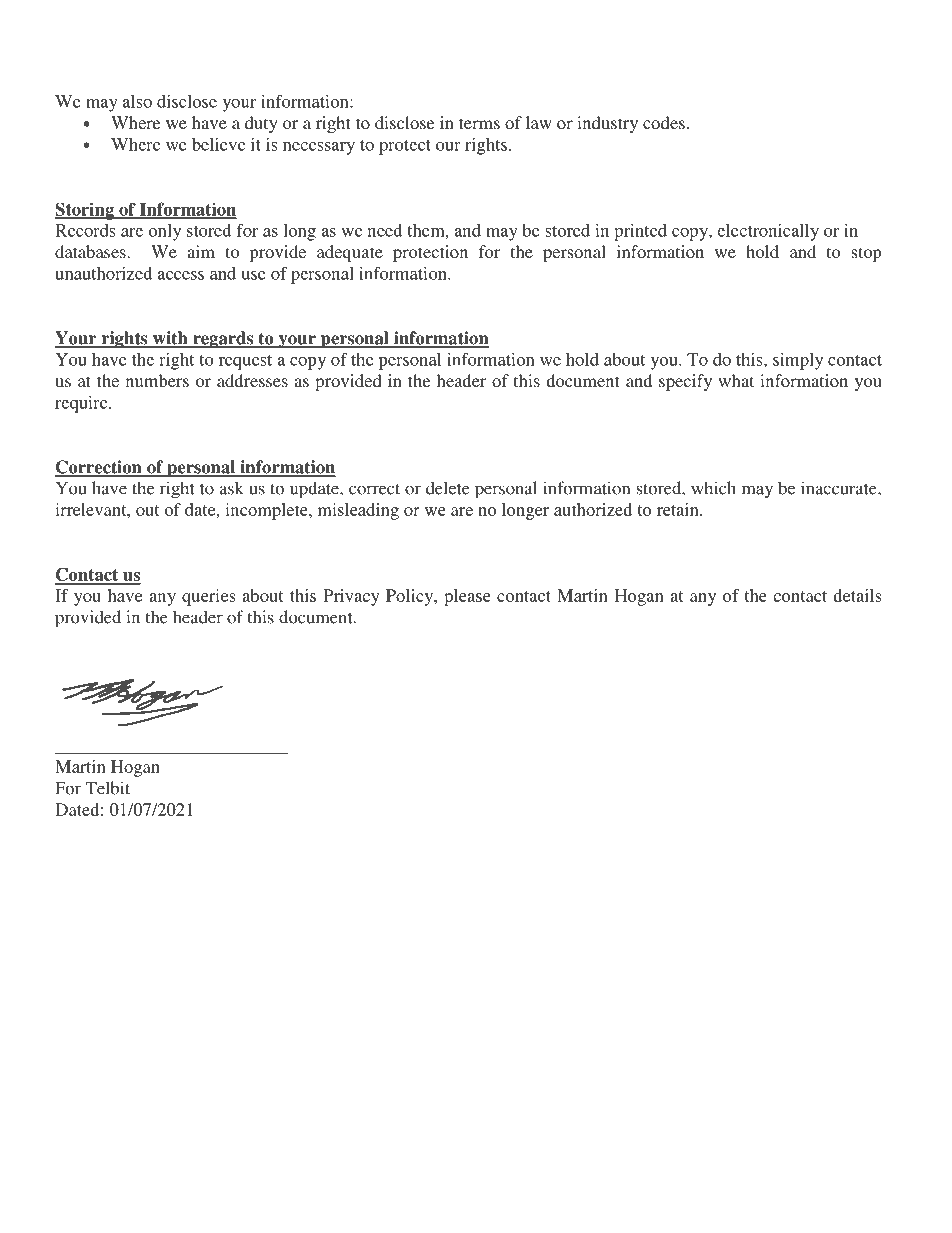 This screenshot has width=952, height=1233. Describe the element at coordinates (137, 101) in the screenshot. I see `also` at that location.
